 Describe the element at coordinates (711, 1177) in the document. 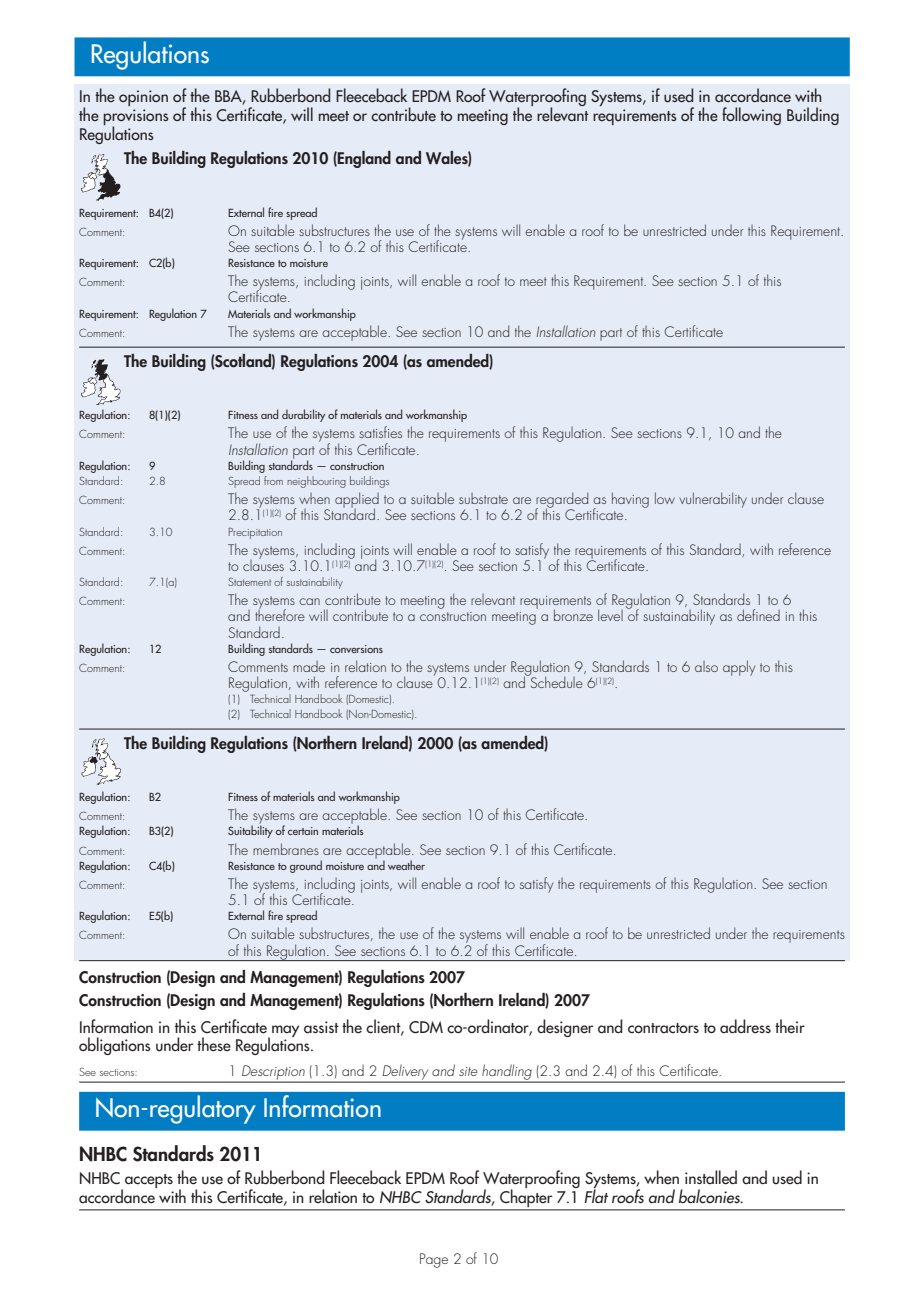

I see `installed` at that location.
